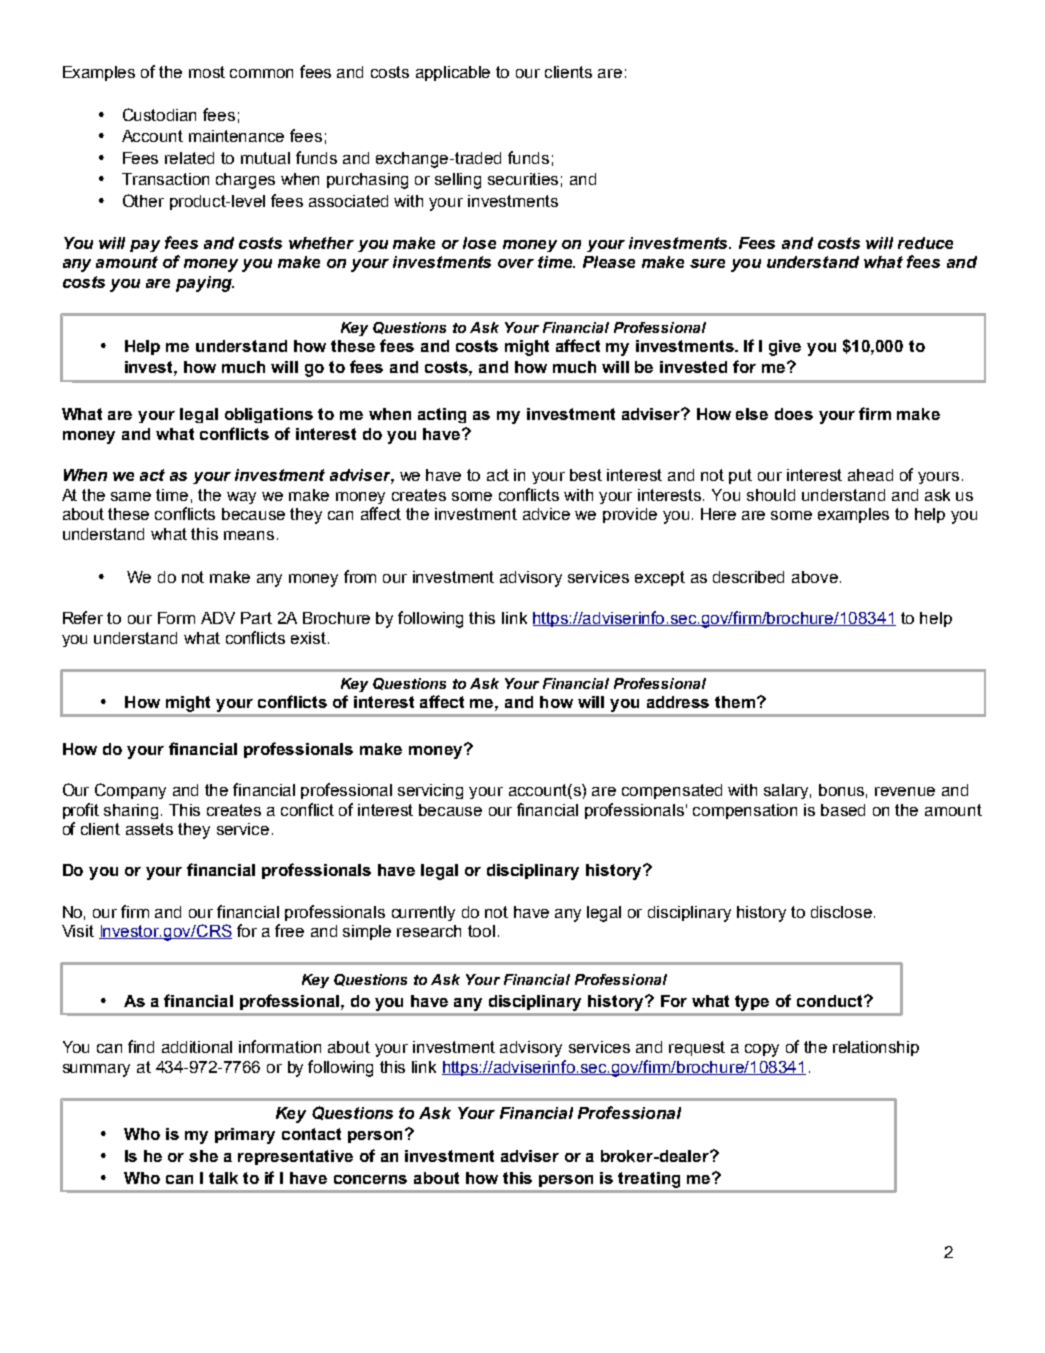 The height and width of the screenshot is (1353, 1045). Describe the element at coordinates (370, 1179) in the screenshot. I see `concerns` at that location.
